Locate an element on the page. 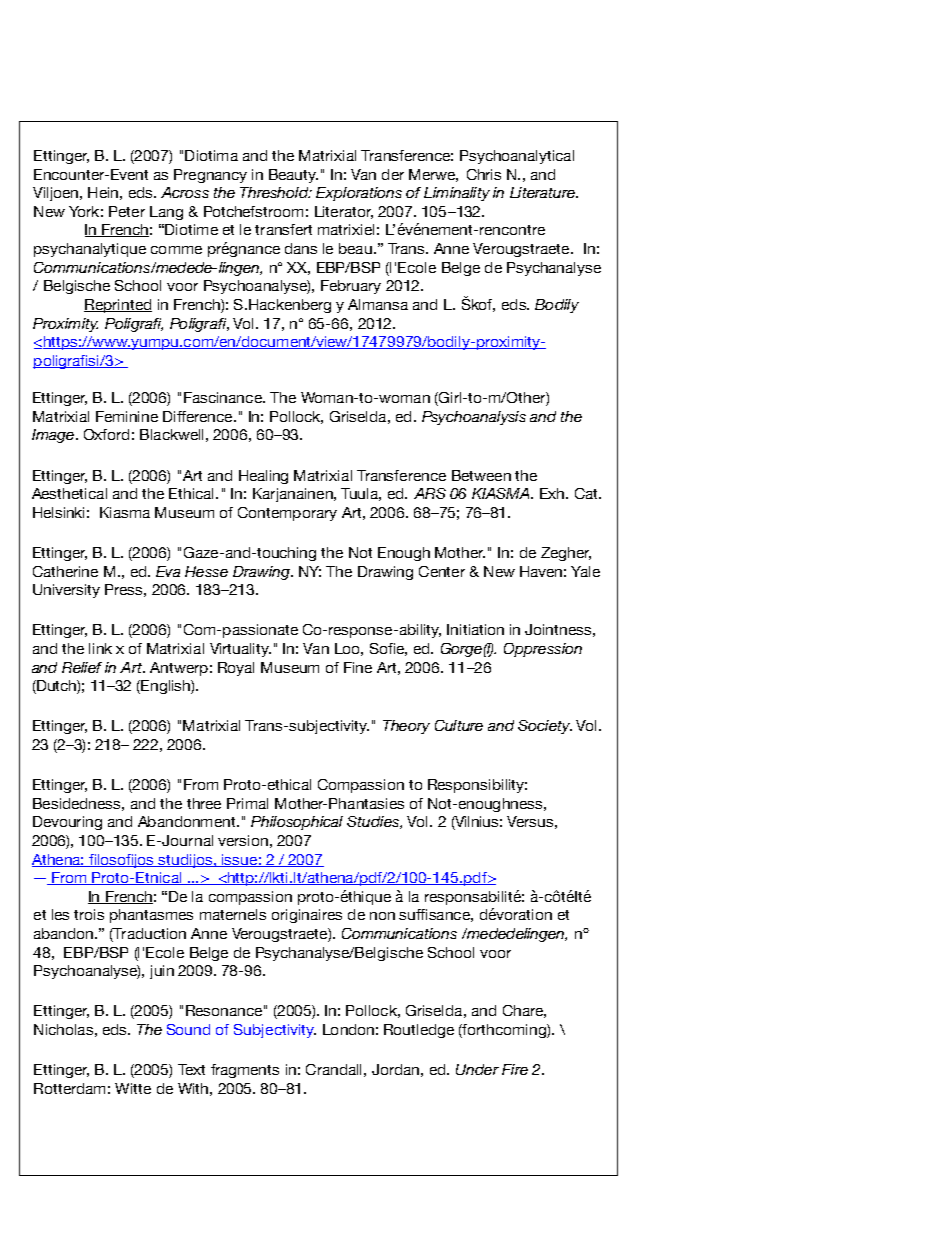  Rotterdam is located at coordinates (69, 1088).
